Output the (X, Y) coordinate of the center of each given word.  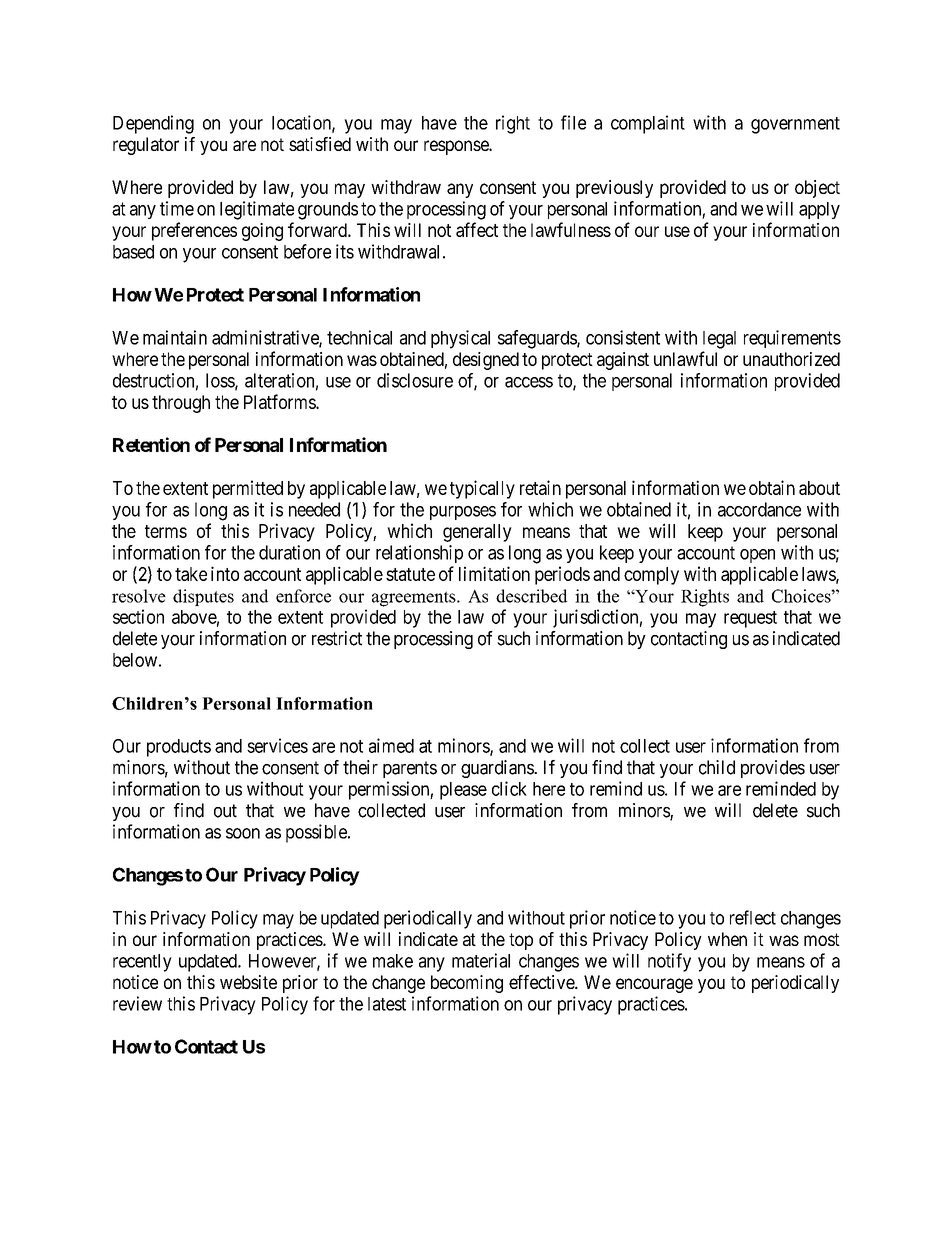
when (727, 939)
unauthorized (791, 359)
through (181, 404)
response (457, 147)
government (795, 125)
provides (773, 769)
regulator (146, 146)
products (179, 748)
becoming (467, 984)
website (248, 982)
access (529, 382)
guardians (498, 769)
